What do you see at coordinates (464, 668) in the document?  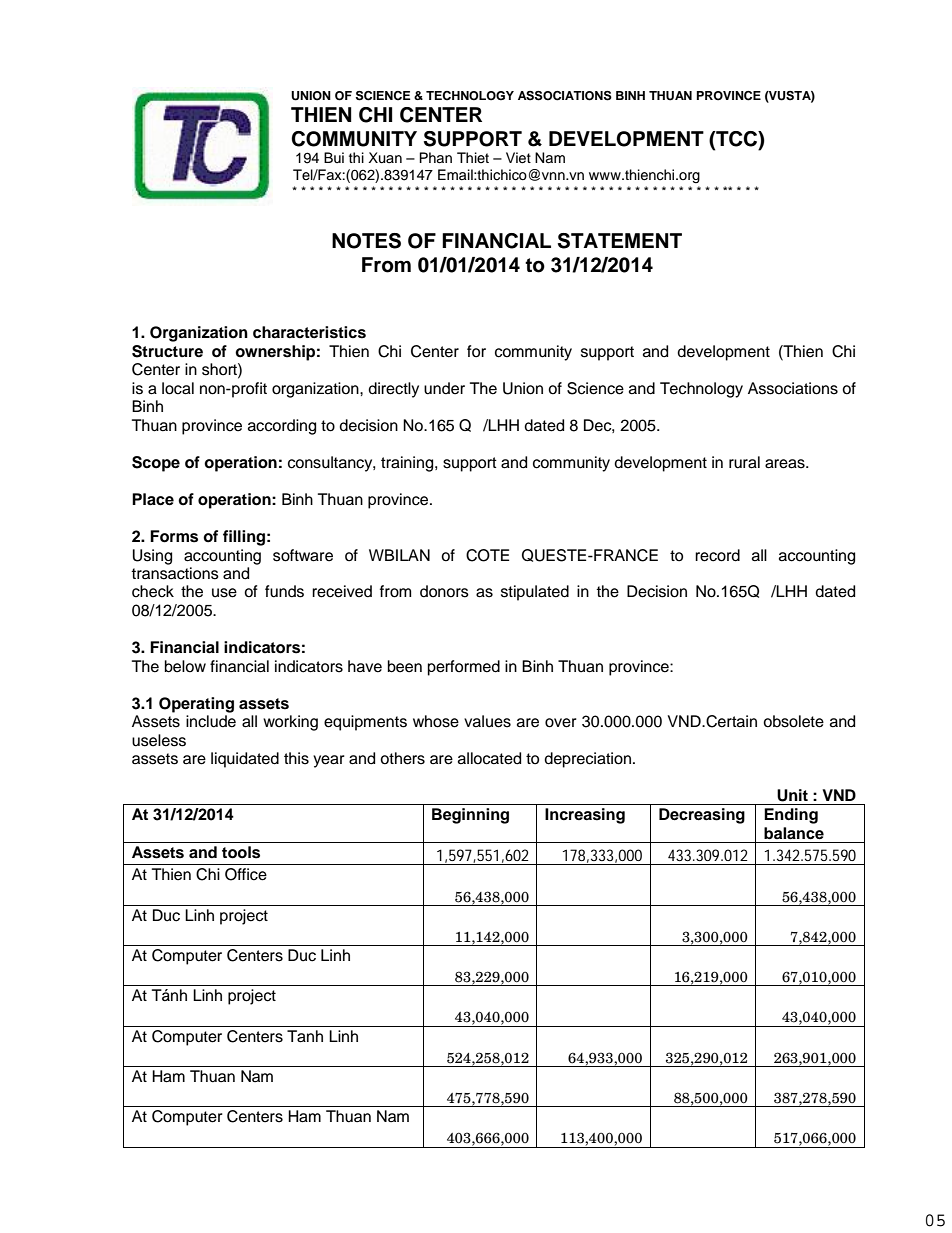 I see `performed` at bounding box center [464, 668].
